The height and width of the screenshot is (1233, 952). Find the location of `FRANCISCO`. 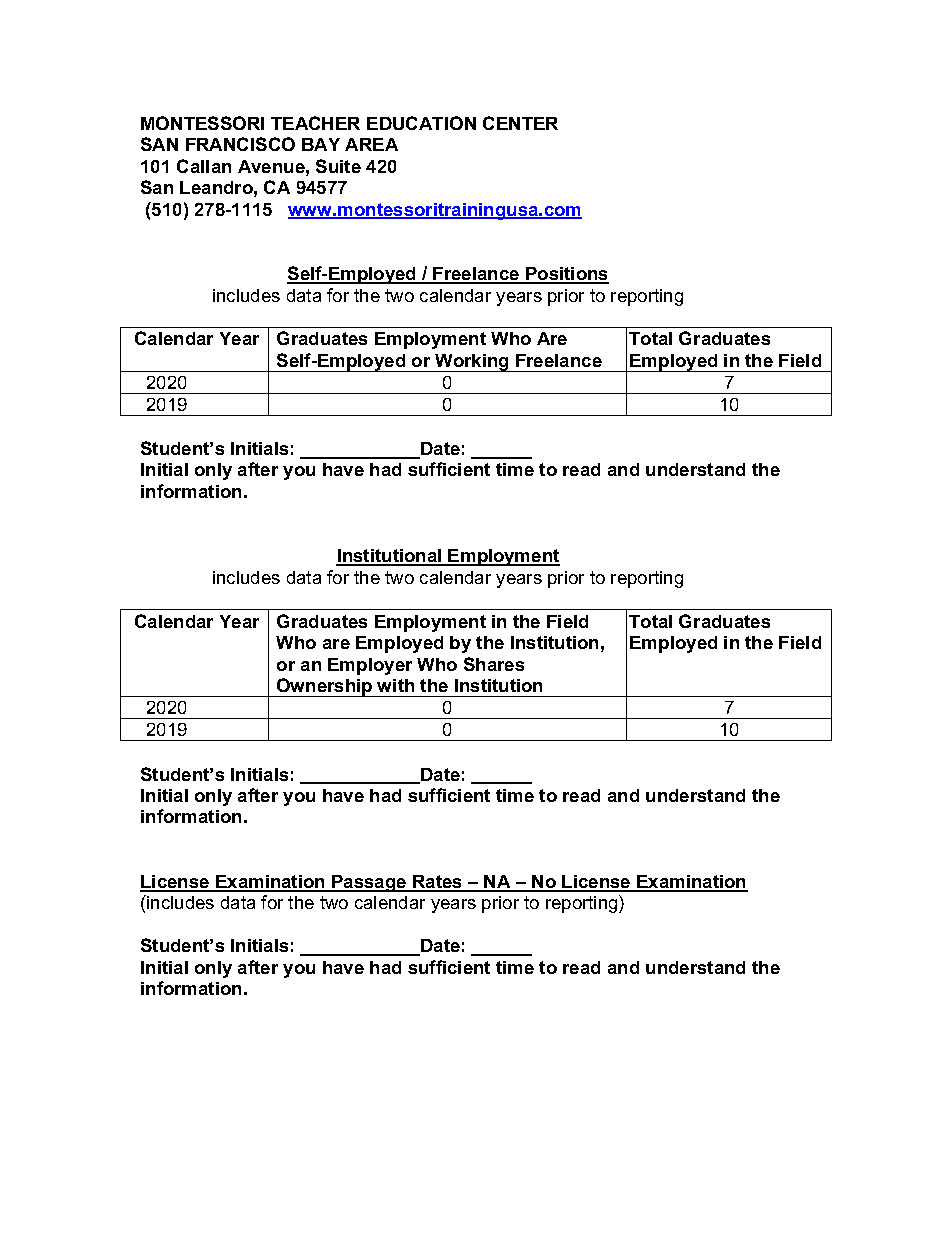

FRANCISCO is located at coordinates (240, 144).
